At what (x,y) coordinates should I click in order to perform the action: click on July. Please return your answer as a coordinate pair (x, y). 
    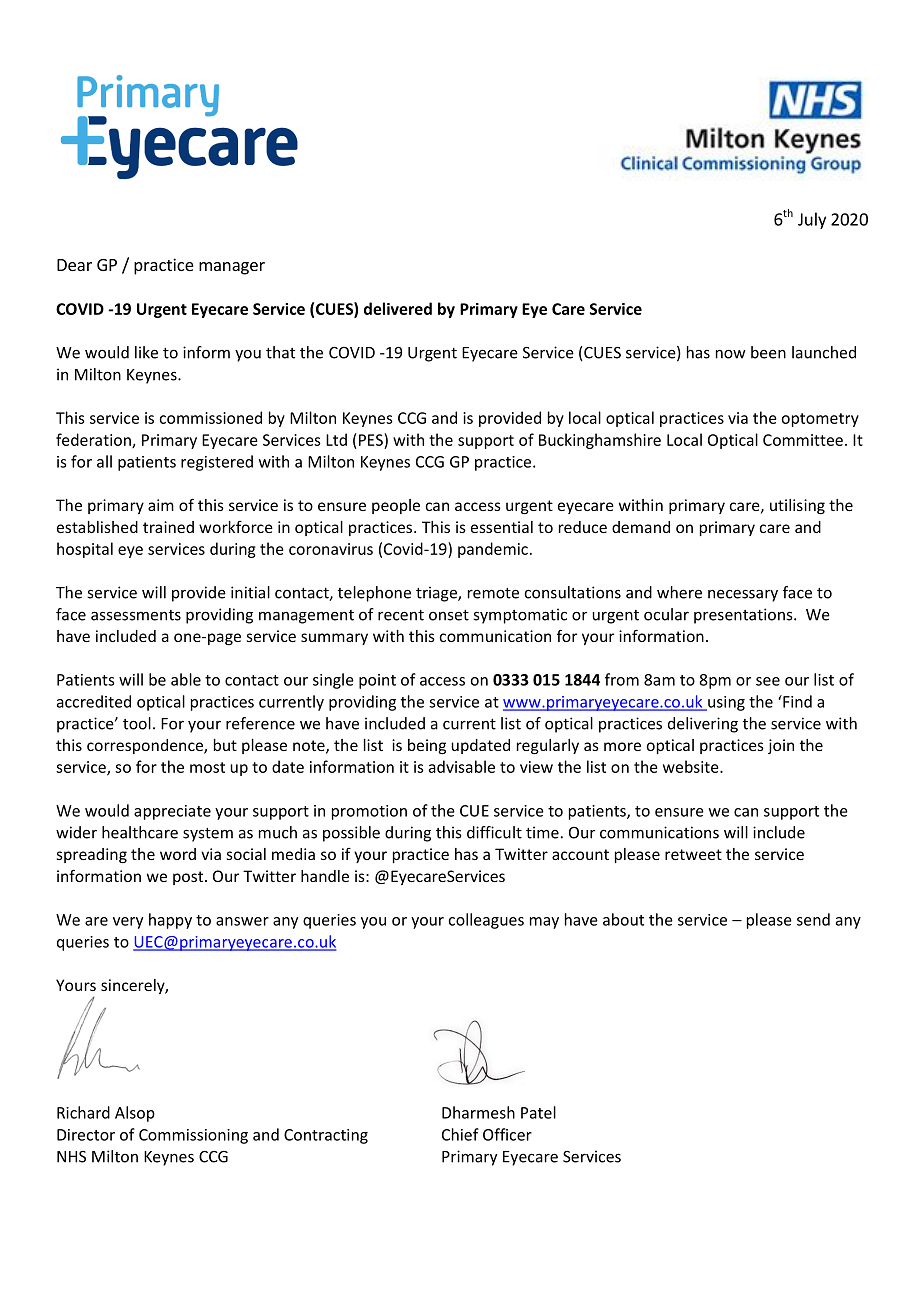
    Looking at the image, I should click on (812, 220).
